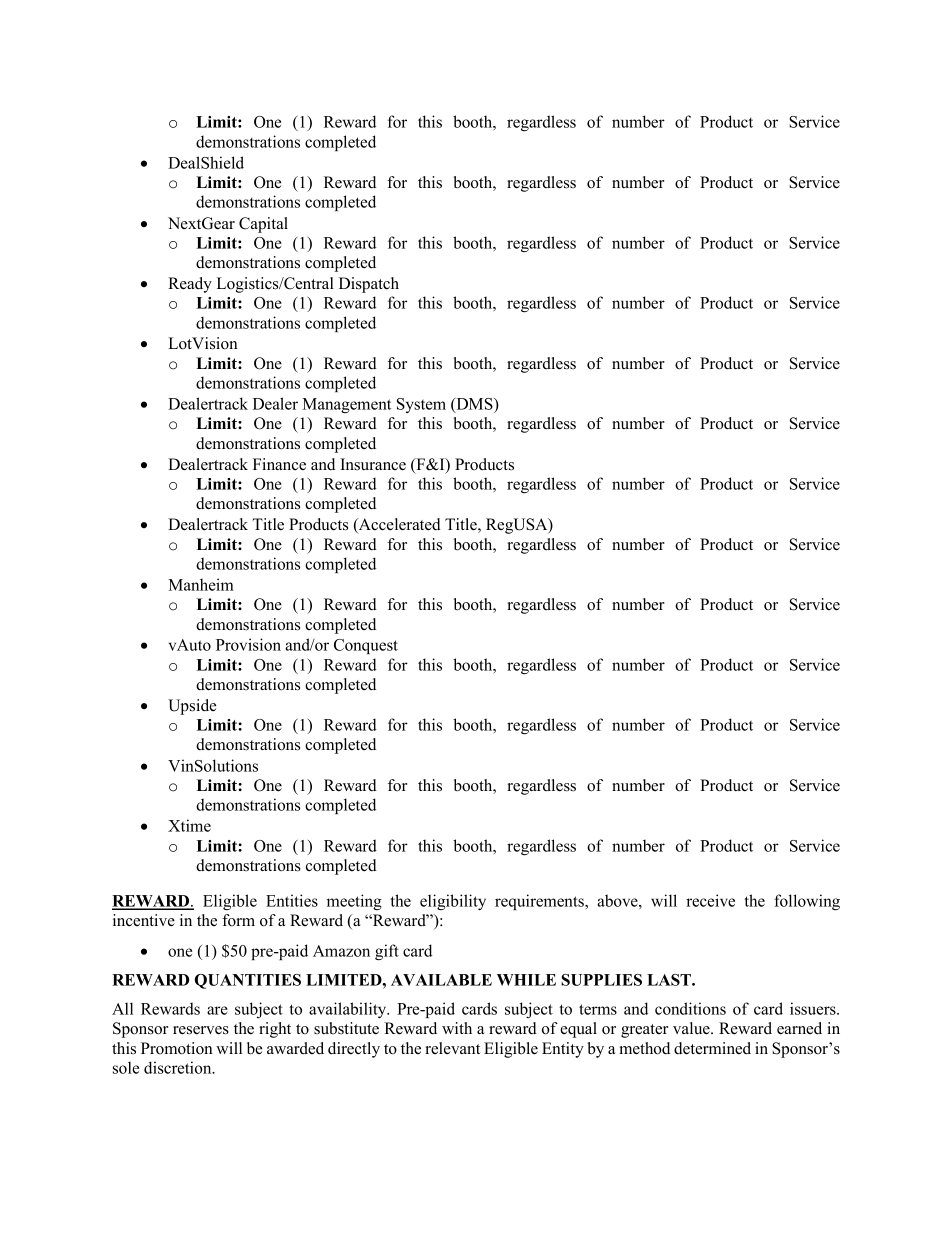 This page has height=1233, width=952. Describe the element at coordinates (201, 1030) in the page. I see `reserves` at that location.
